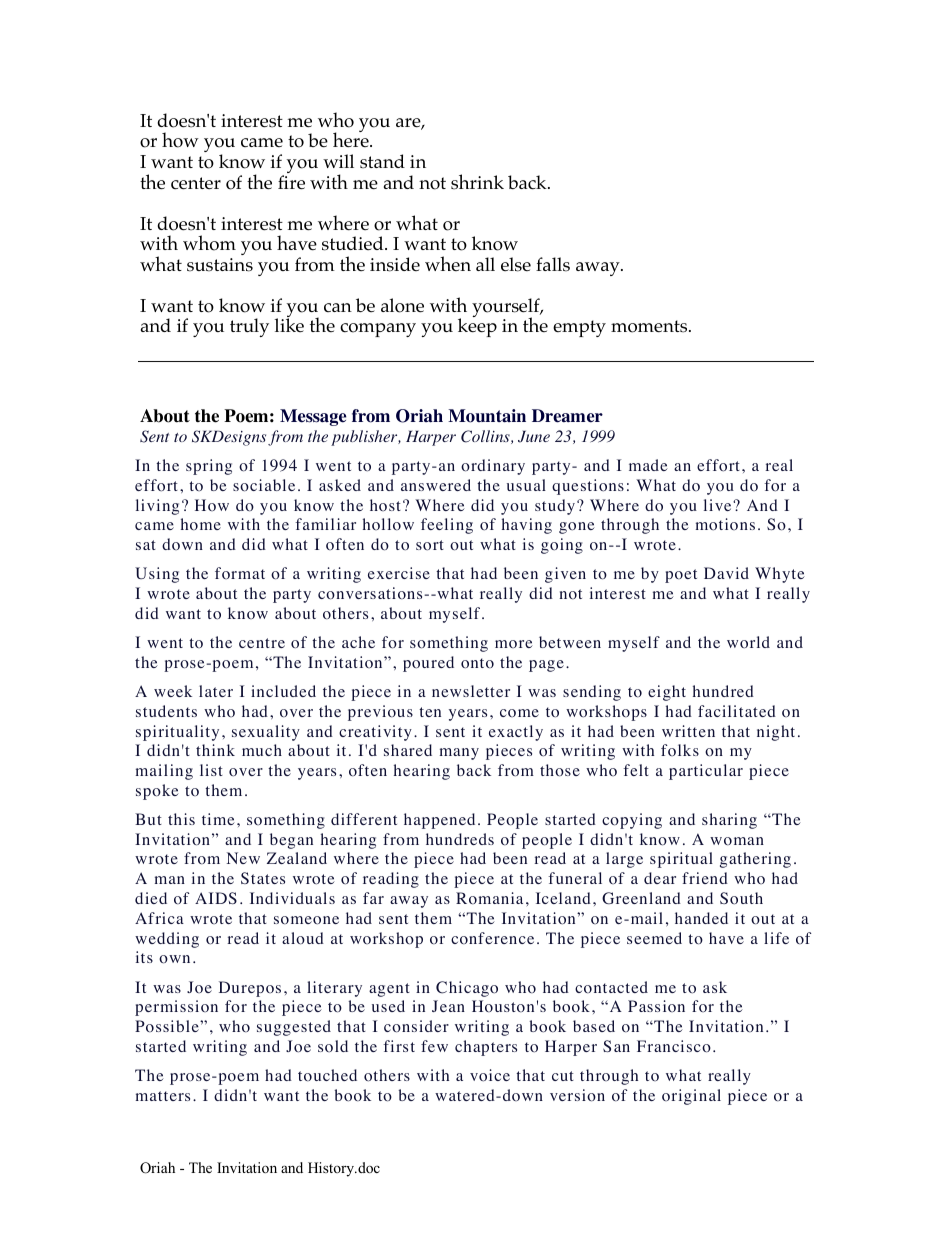 The width and height of the page is (952, 1233). What do you see at coordinates (487, 416) in the page?
I see `Mountain` at bounding box center [487, 416].
